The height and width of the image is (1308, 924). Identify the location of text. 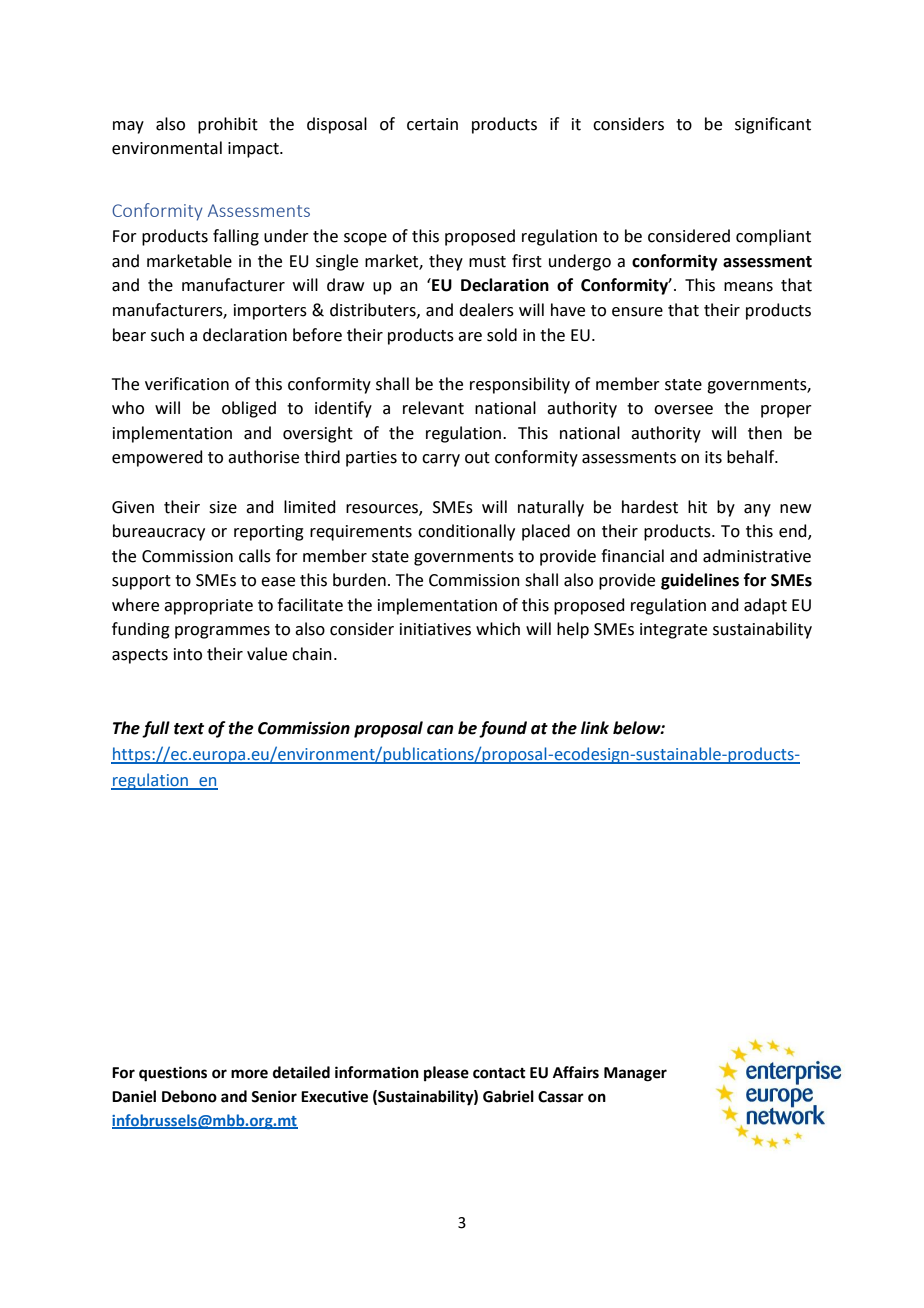
(189, 729).
